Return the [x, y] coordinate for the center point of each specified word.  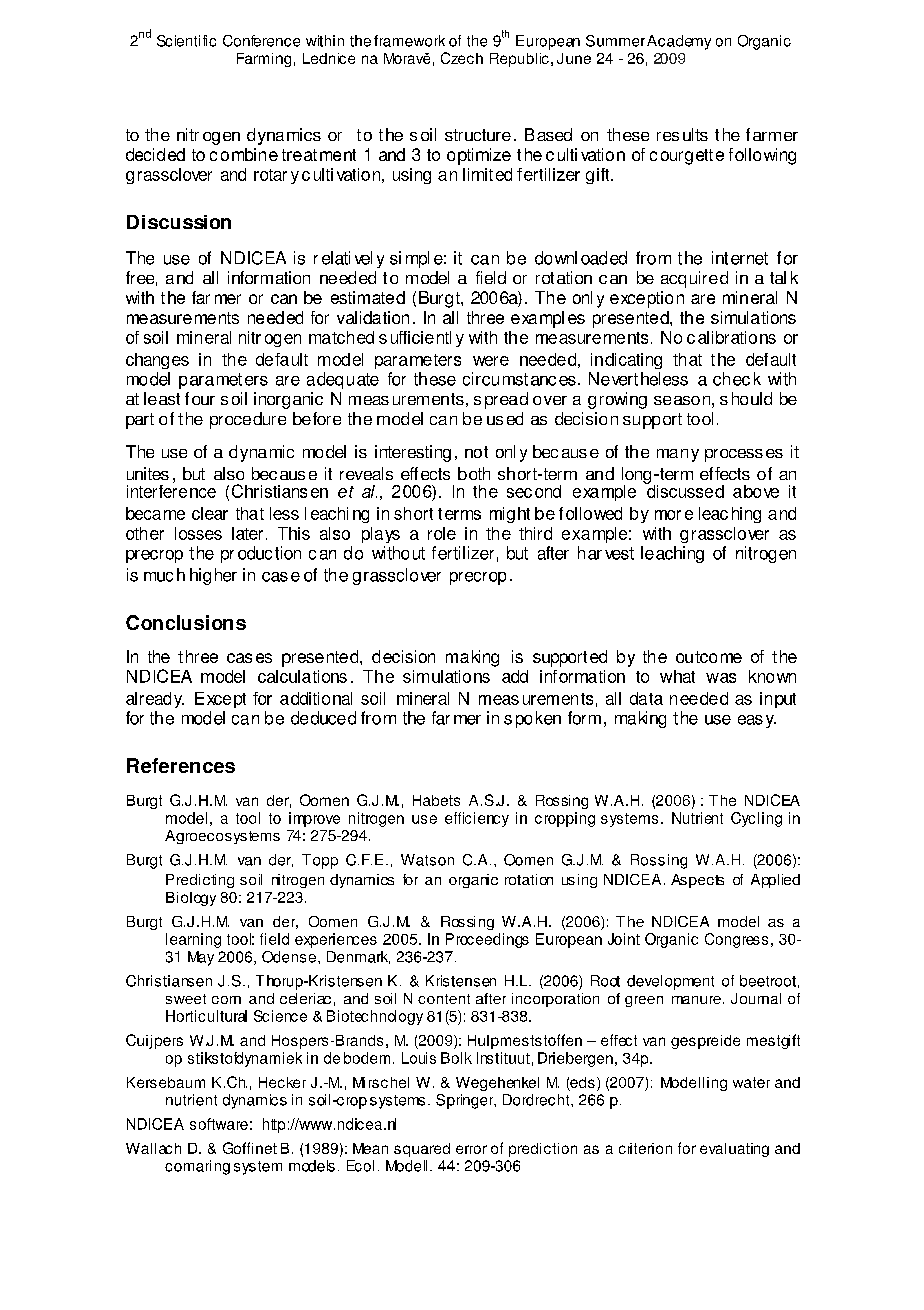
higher [213, 576]
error [471, 1149]
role [442, 533]
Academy [679, 42]
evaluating [734, 1150]
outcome [709, 657]
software [219, 1124]
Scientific [186, 41]
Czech [462, 58]
